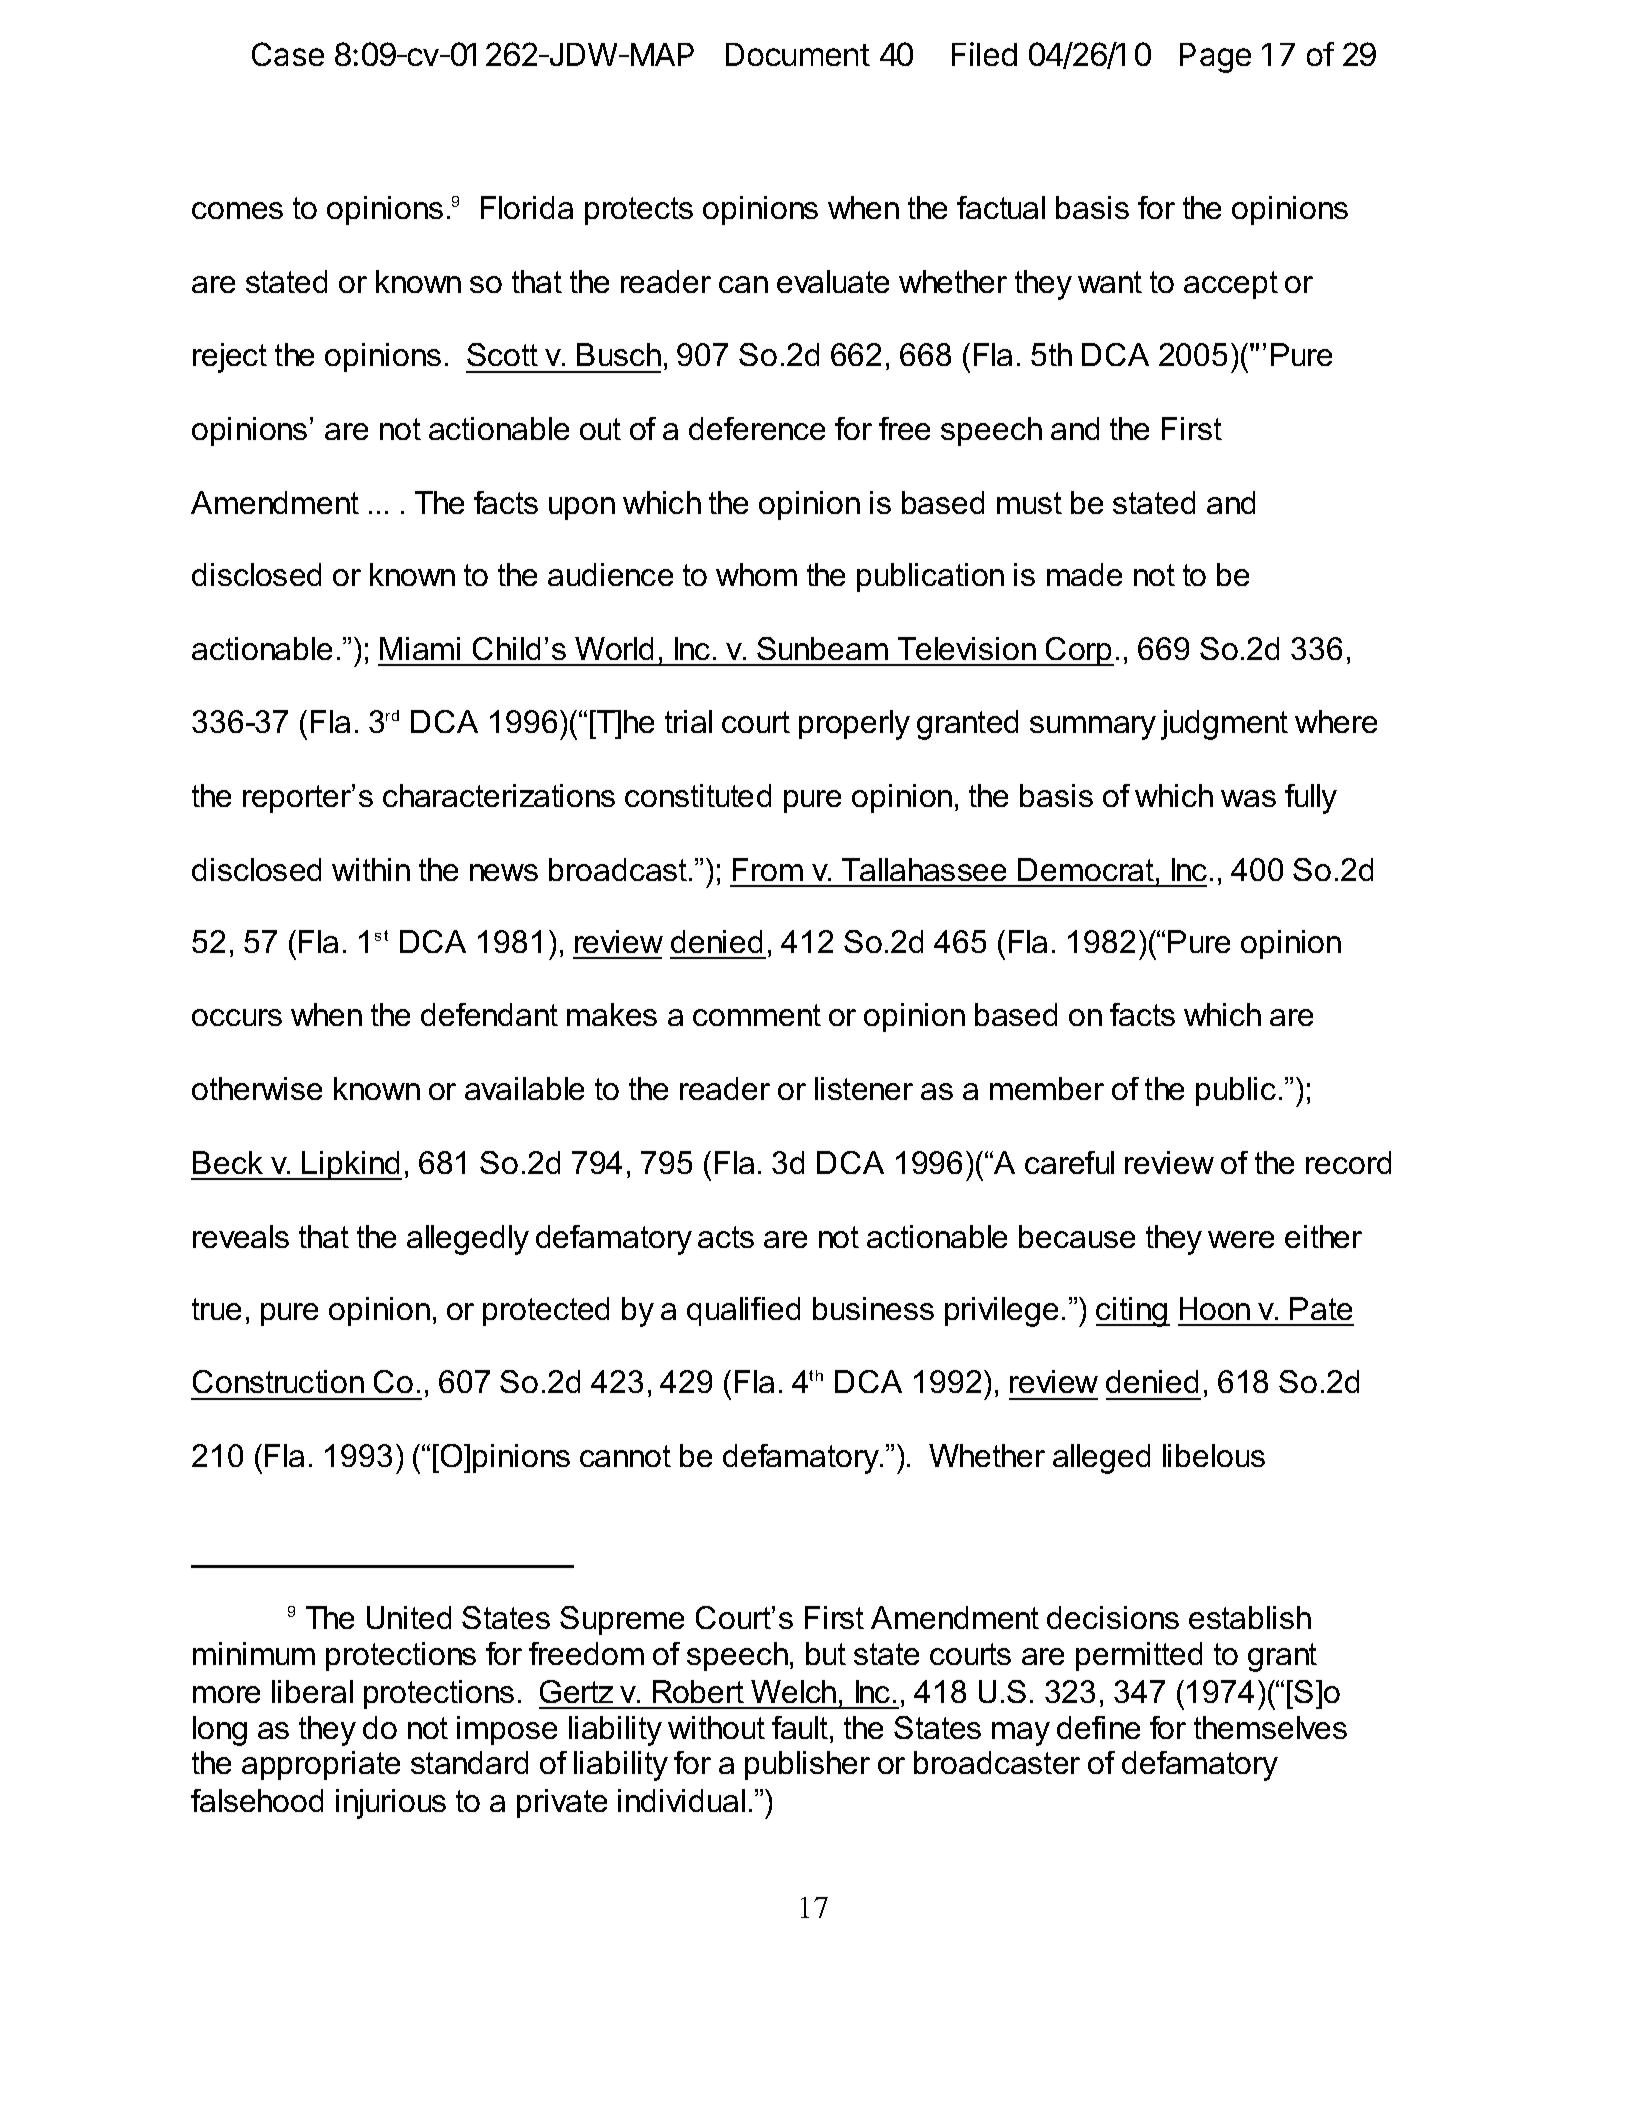  Describe the element at coordinates (798, 54) in the image. I see `Document` at that location.
